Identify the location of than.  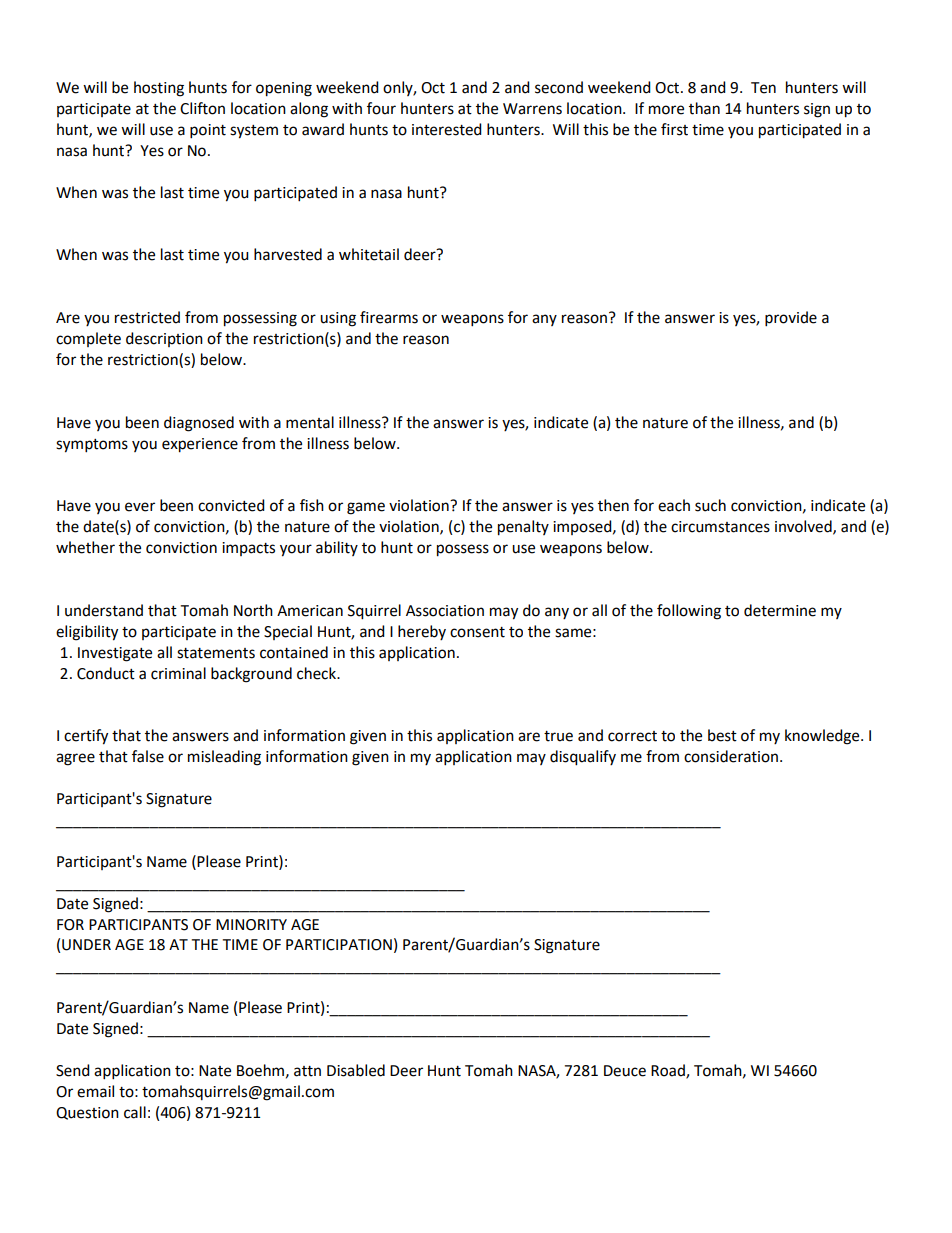
(704, 108).
